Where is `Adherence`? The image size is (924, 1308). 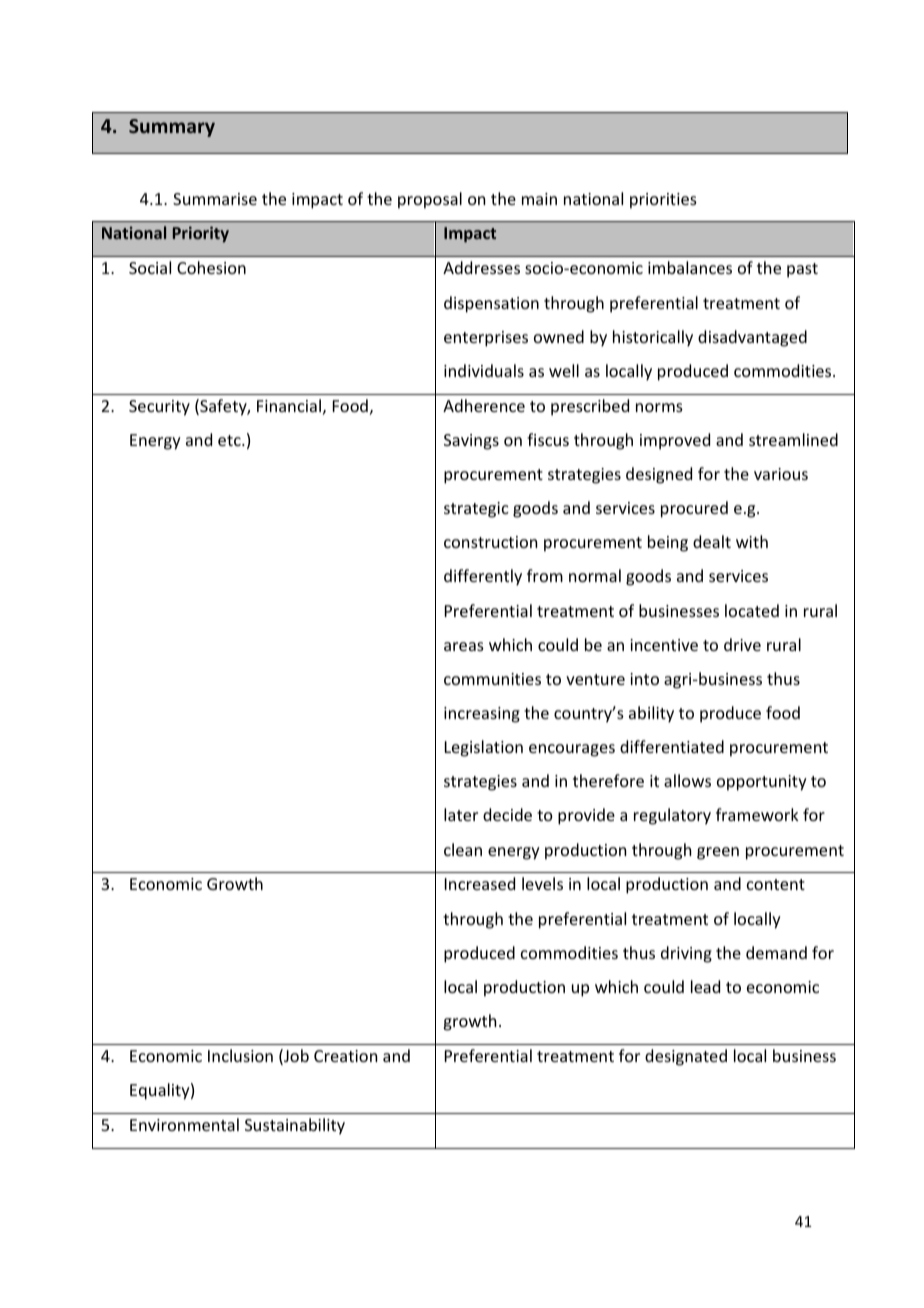 Adherence is located at coordinates (484, 405).
